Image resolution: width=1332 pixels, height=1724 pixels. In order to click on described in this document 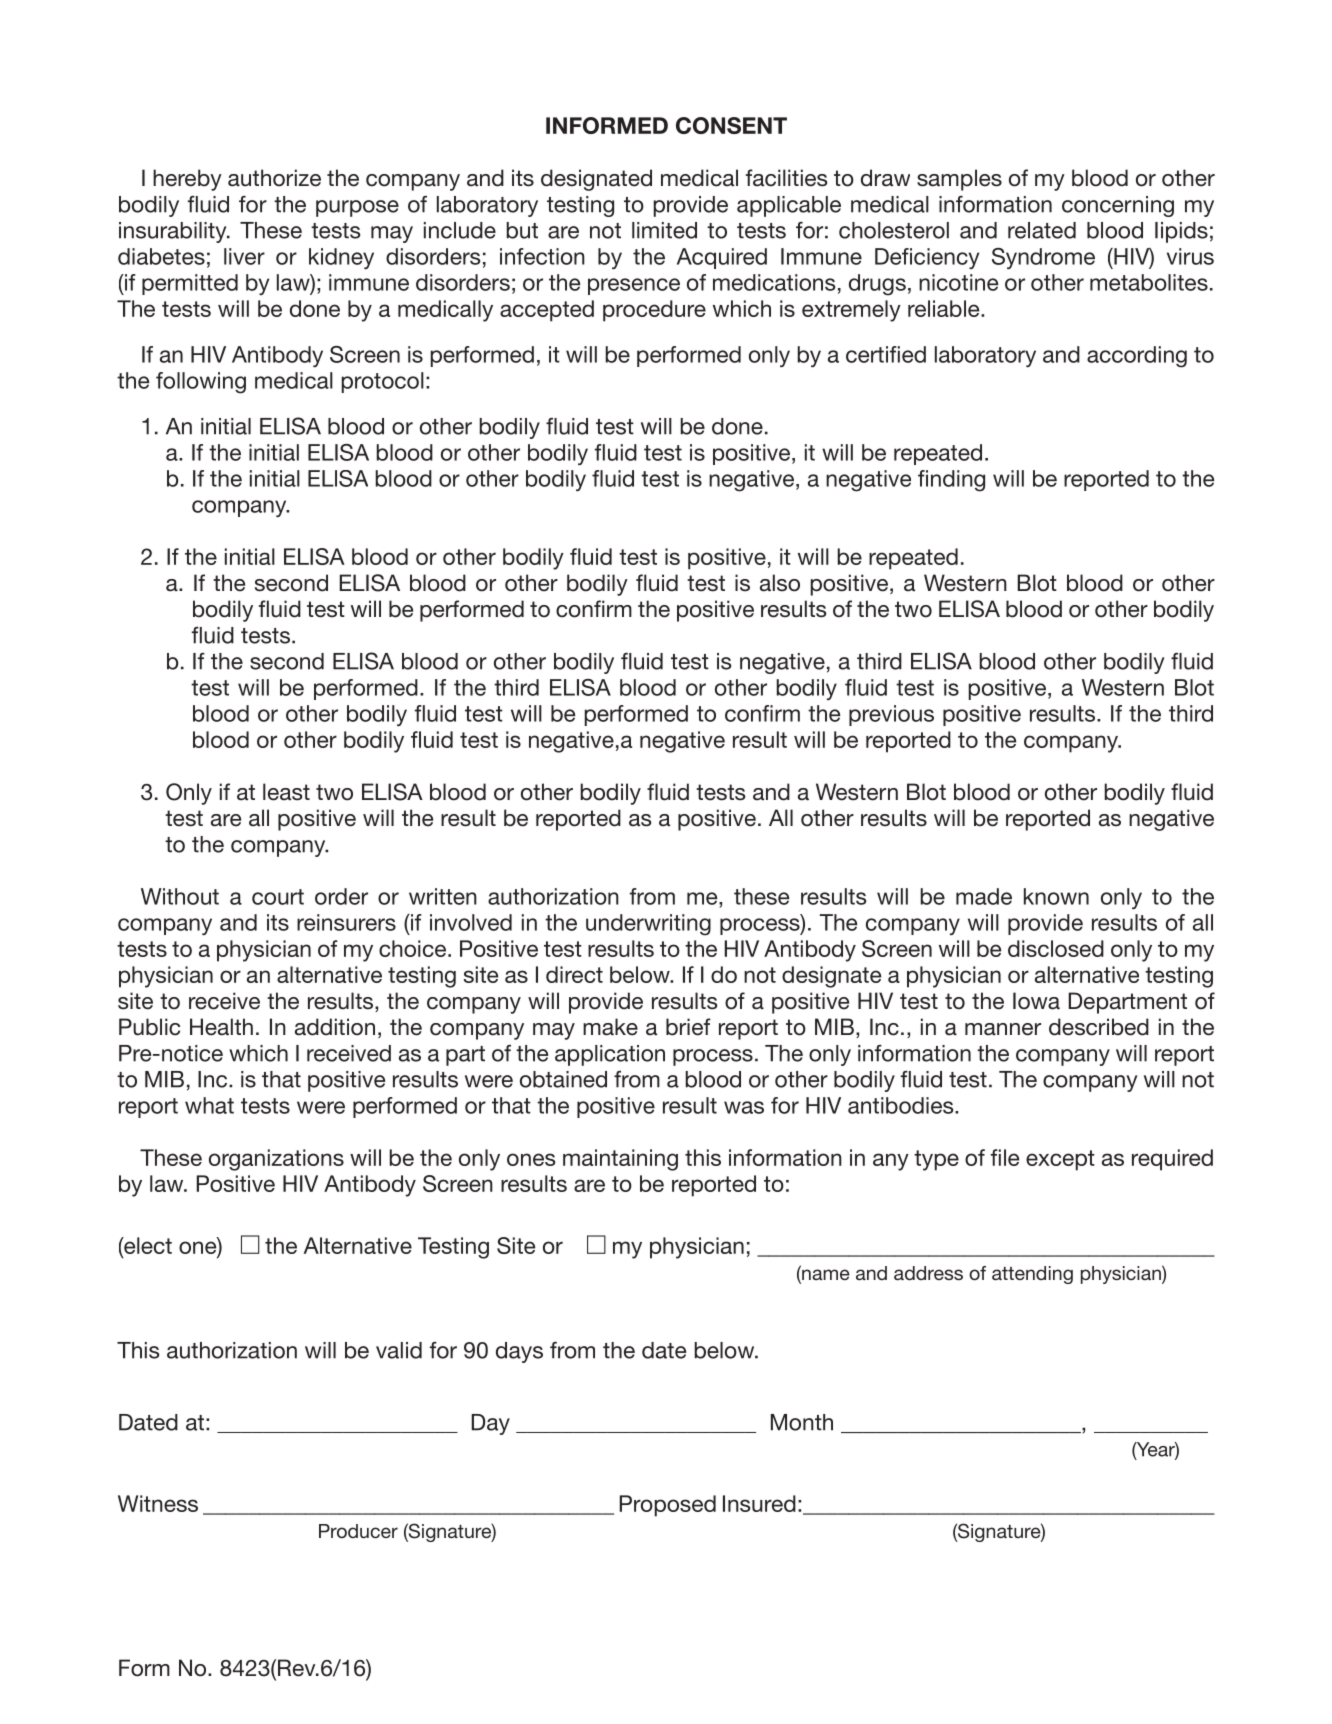, I will do `click(1099, 1027)`.
